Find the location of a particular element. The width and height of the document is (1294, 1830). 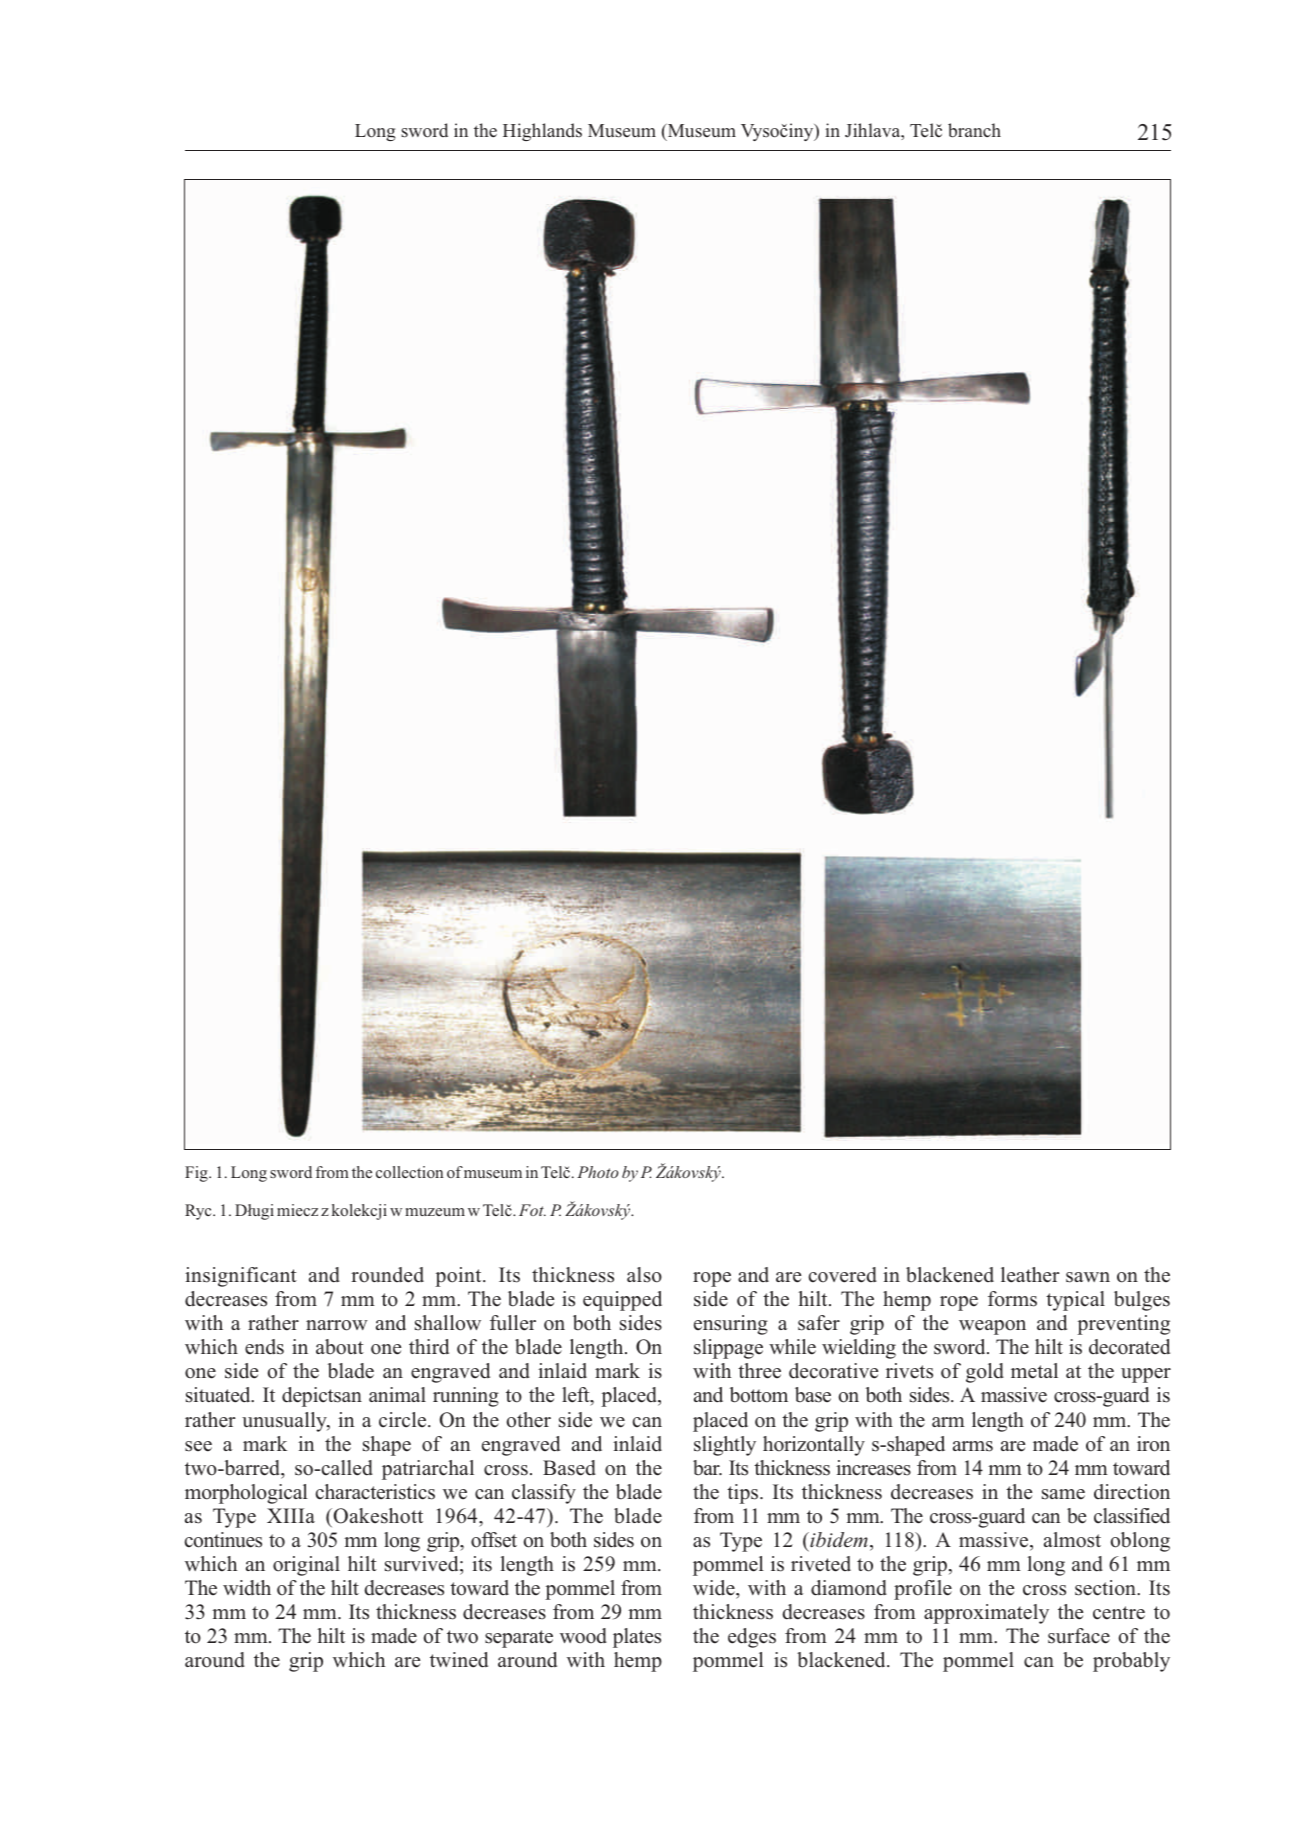

branch is located at coordinates (974, 130).
